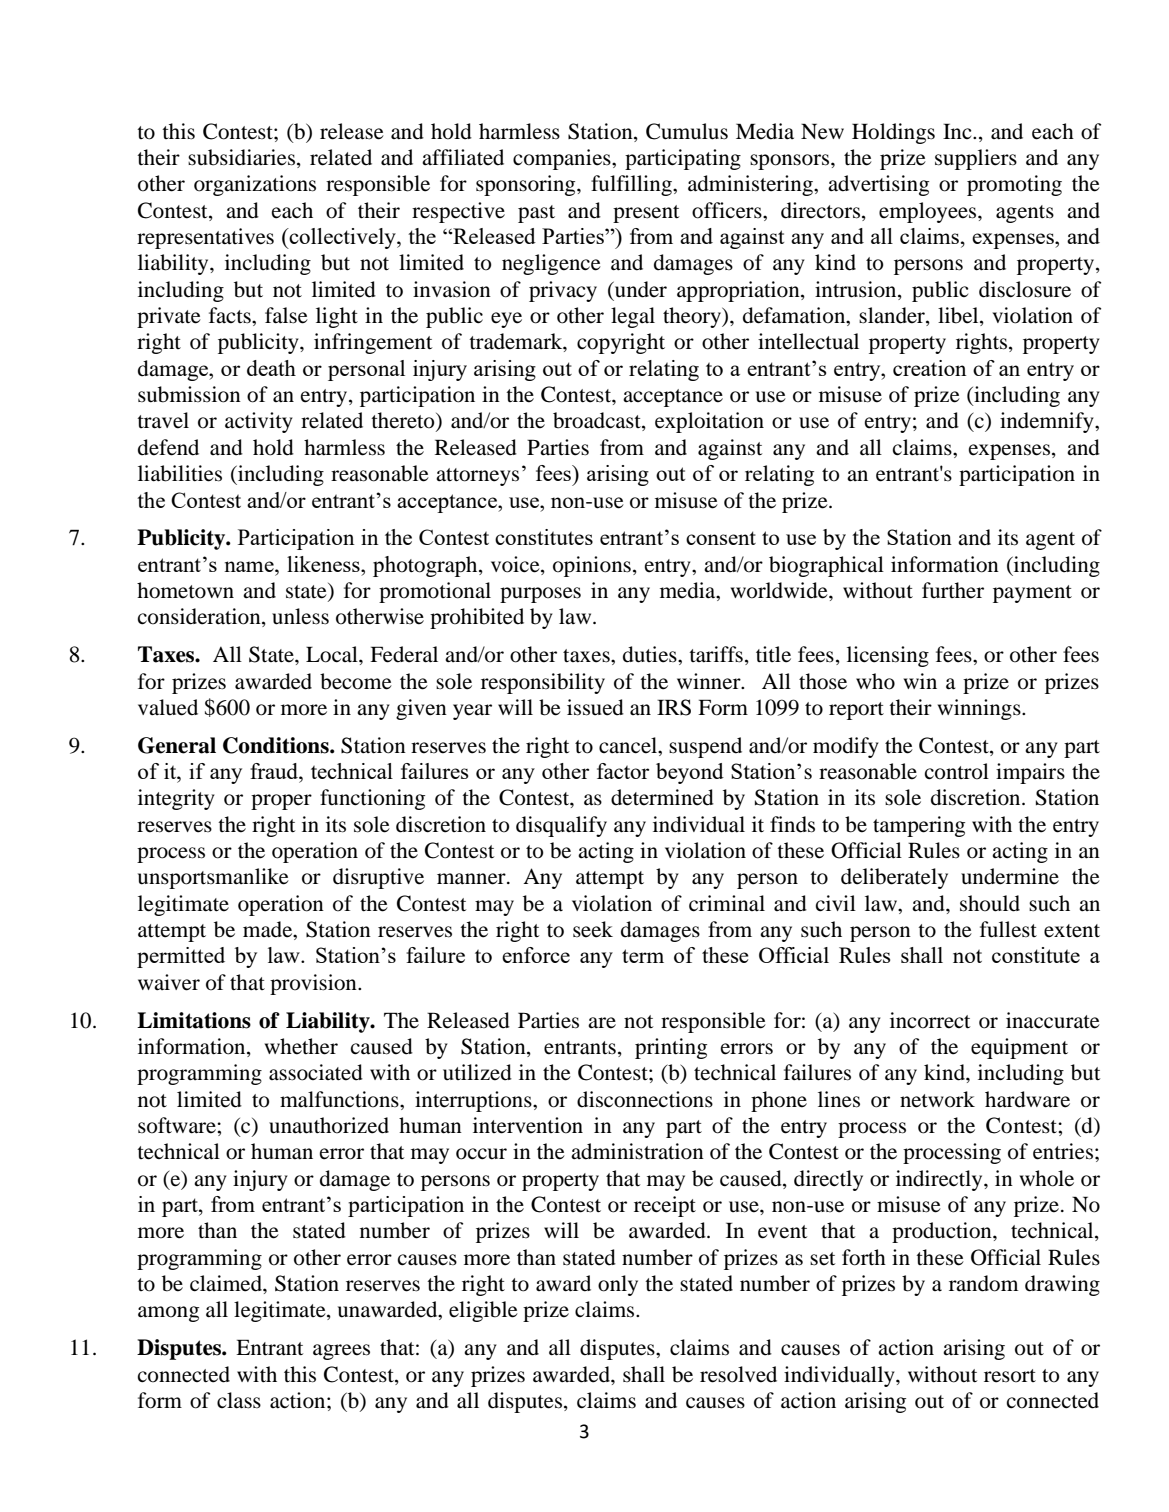  What do you see at coordinates (930, 368) in the screenshot?
I see `creation` at bounding box center [930, 368].
